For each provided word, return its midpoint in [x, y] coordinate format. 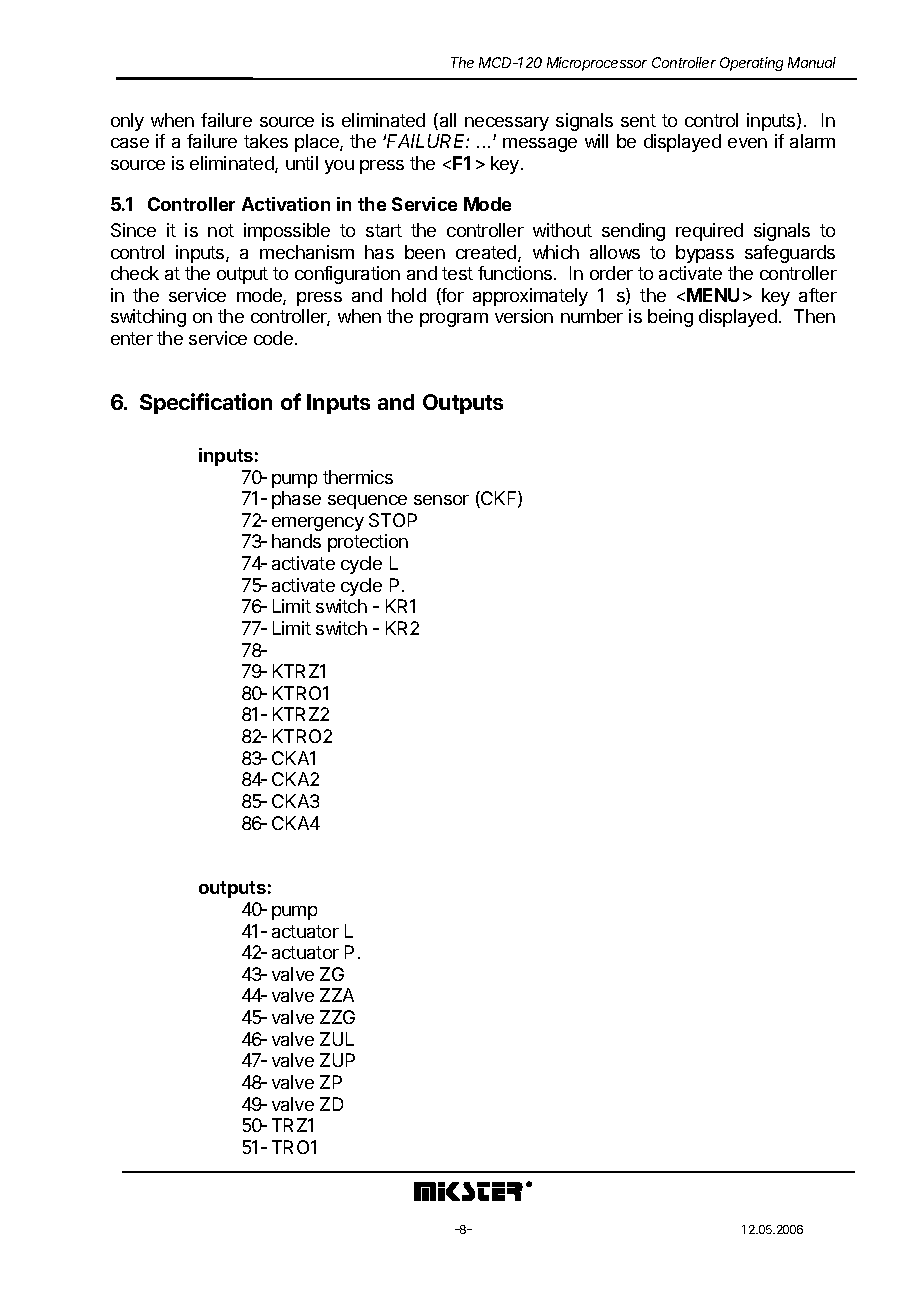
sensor [441, 500]
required [709, 232]
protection [368, 543]
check [135, 273]
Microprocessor [597, 64]
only [127, 122]
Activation [286, 204]
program [454, 320]
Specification [206, 403]
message [540, 145]
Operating [751, 64]
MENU [713, 295]
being [670, 318]
